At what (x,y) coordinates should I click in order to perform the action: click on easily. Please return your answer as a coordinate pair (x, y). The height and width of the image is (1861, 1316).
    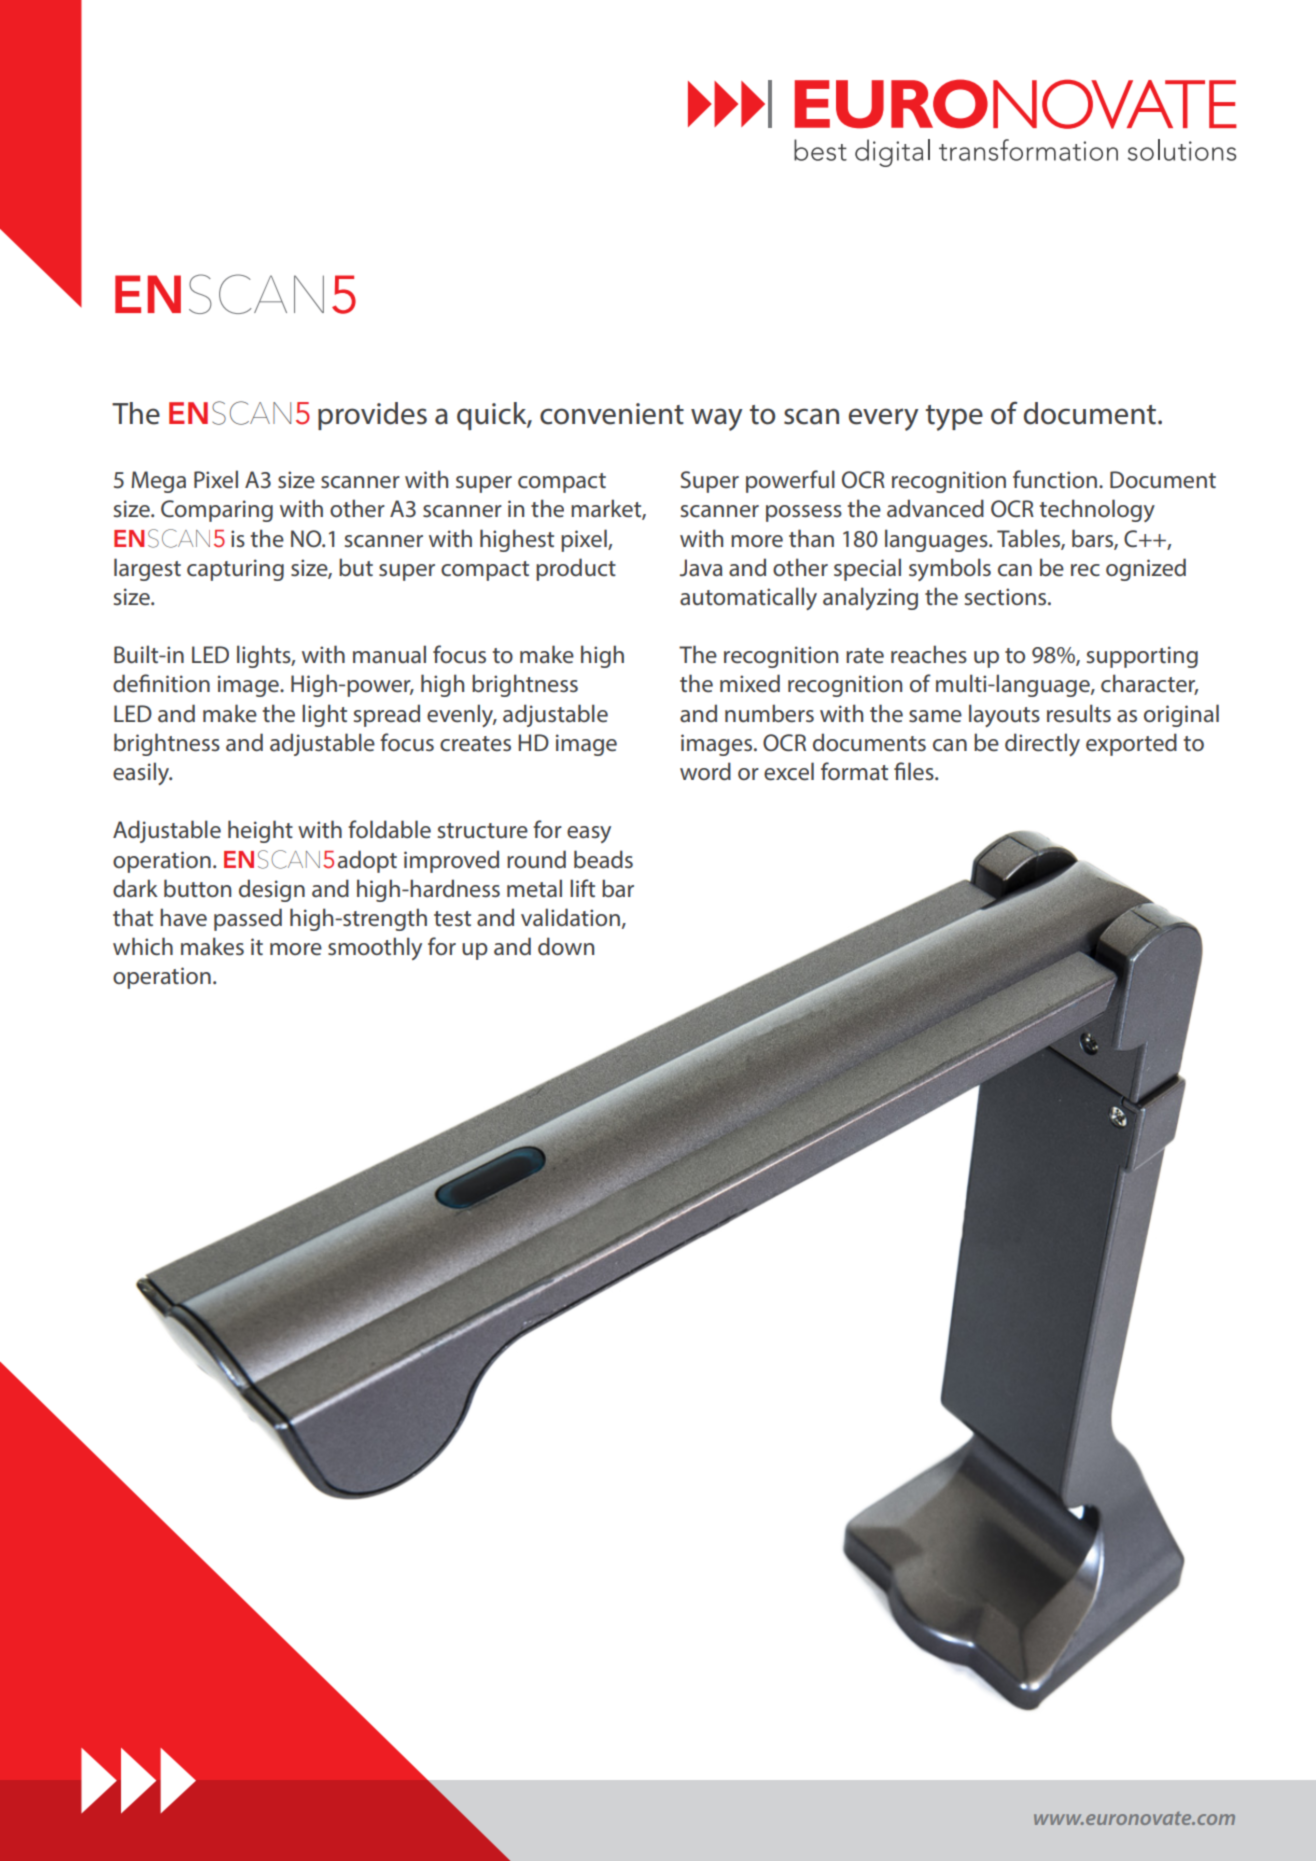
    Looking at the image, I should click on (142, 773).
